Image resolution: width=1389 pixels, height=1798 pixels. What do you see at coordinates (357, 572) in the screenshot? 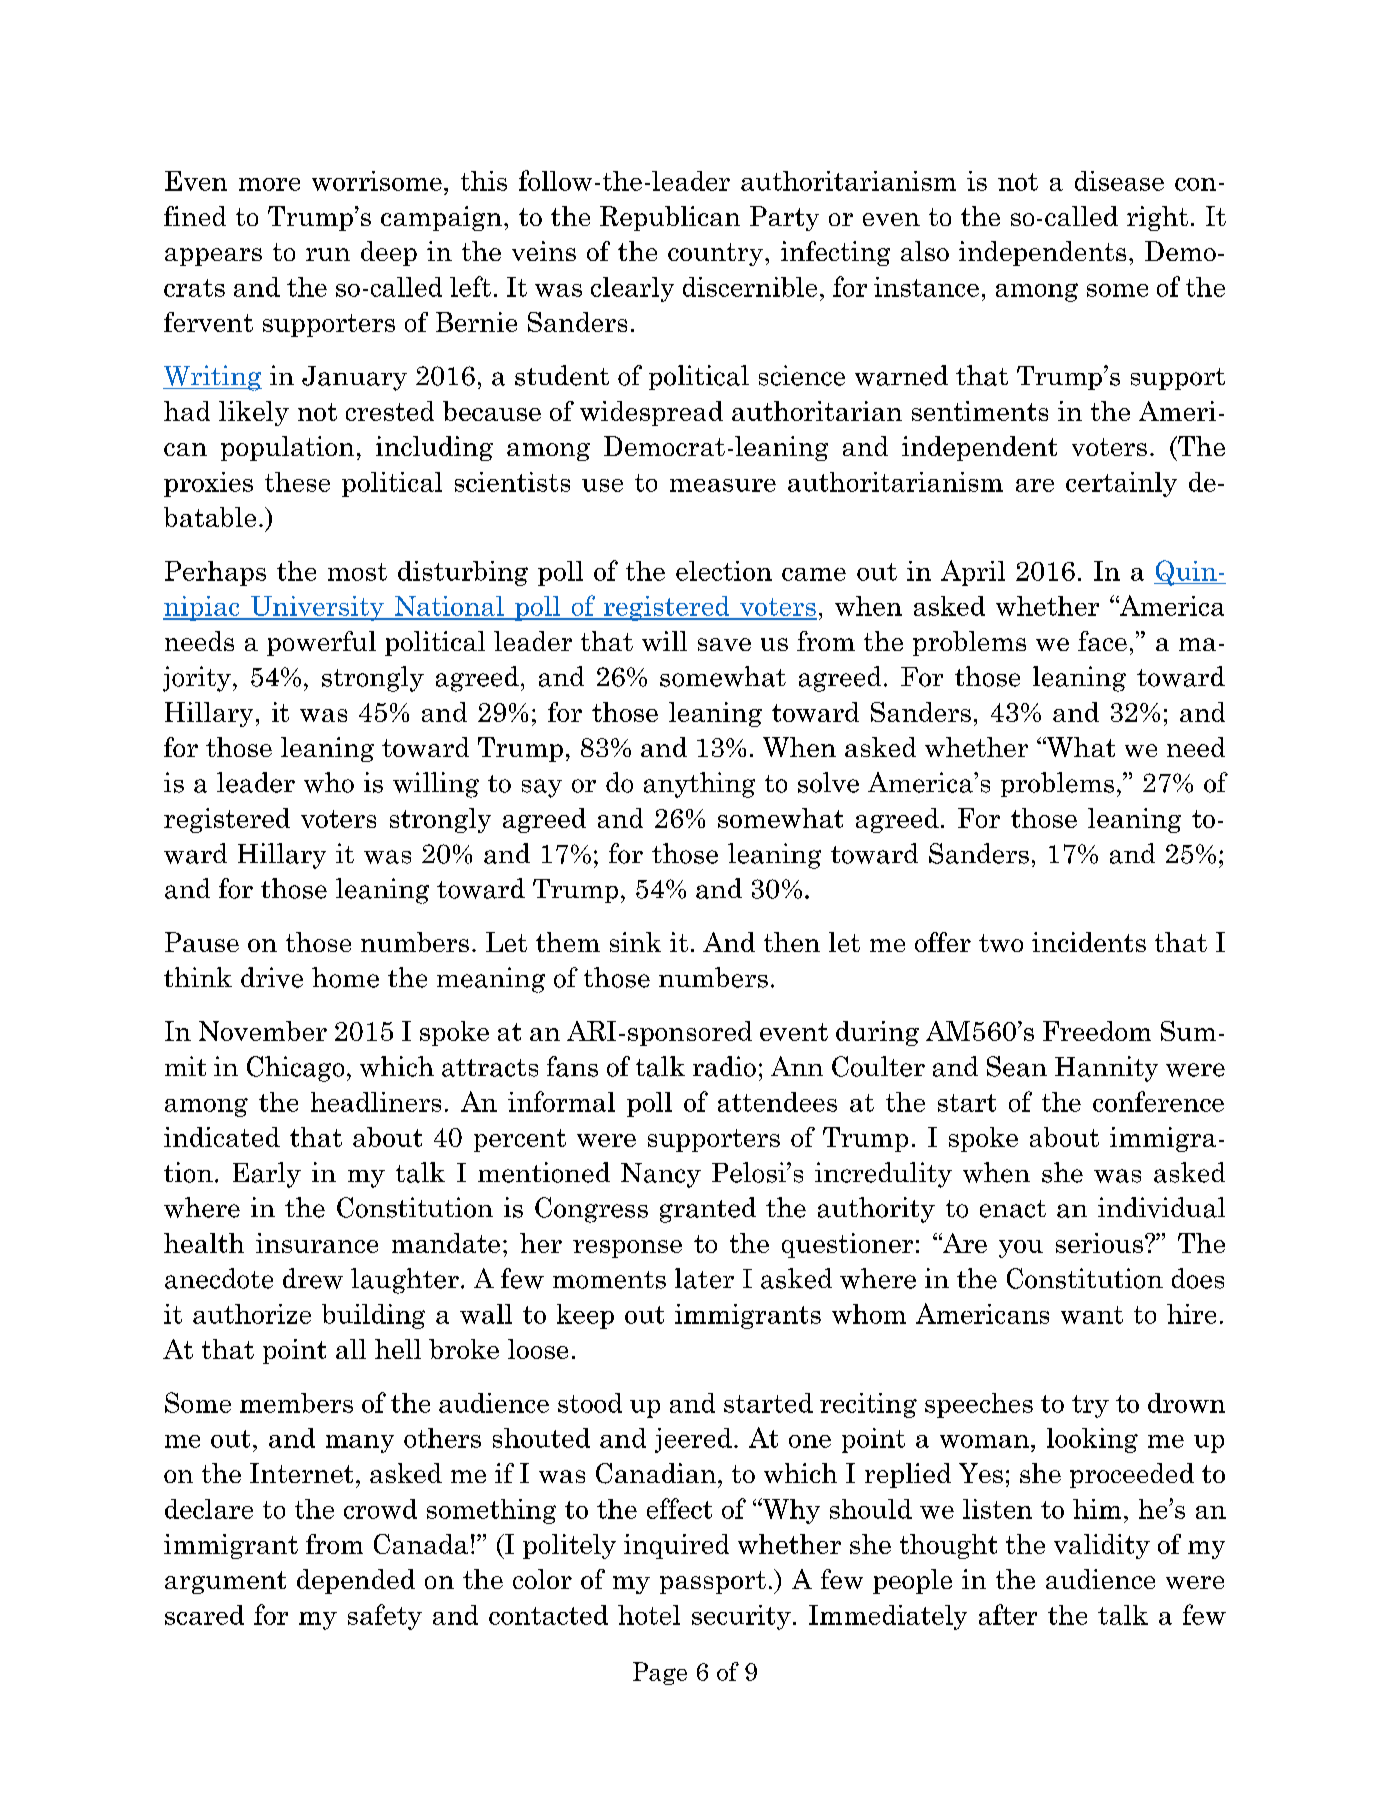
I see `most` at bounding box center [357, 572].
